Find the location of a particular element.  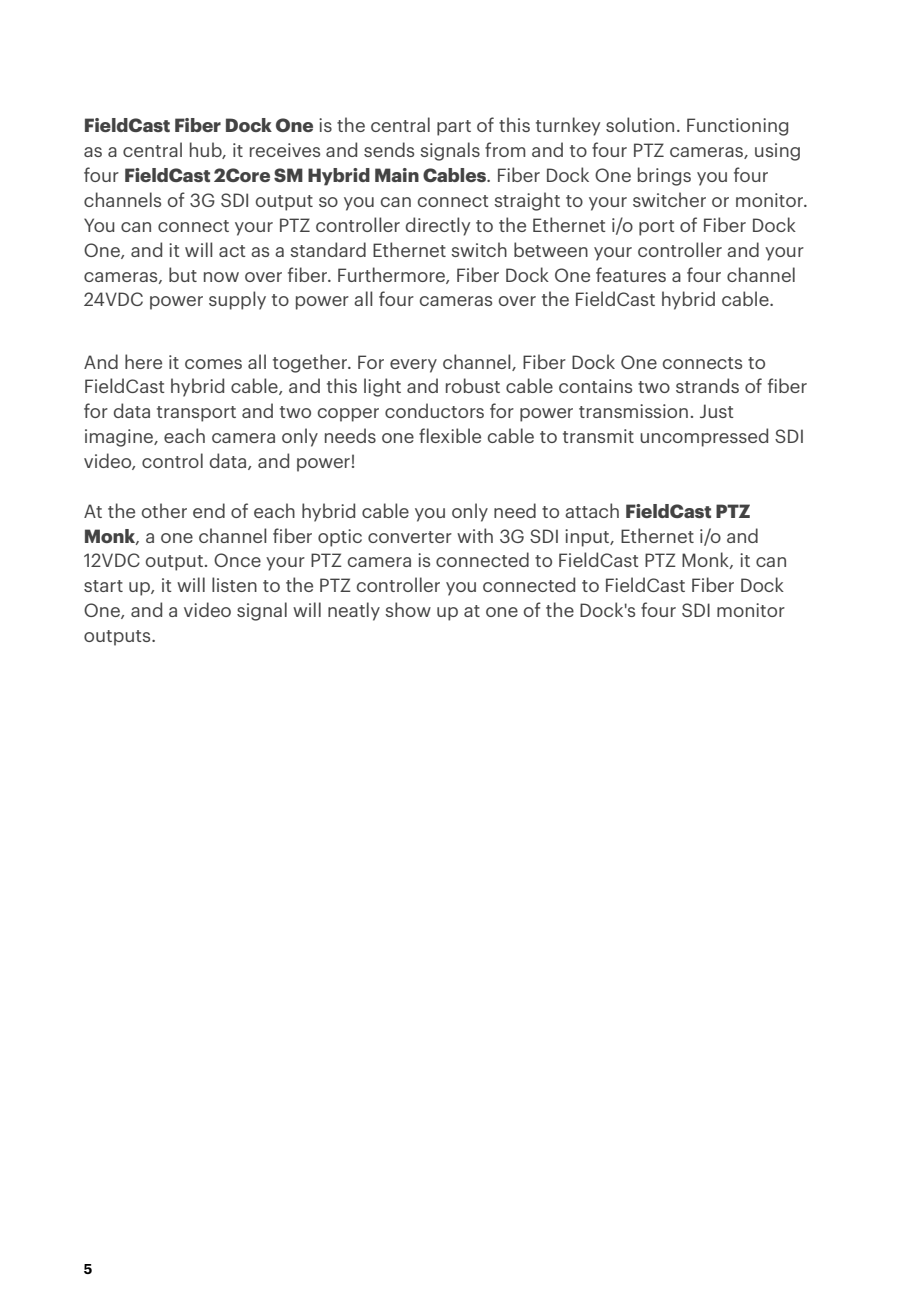

Functioning is located at coordinates (737, 127).
